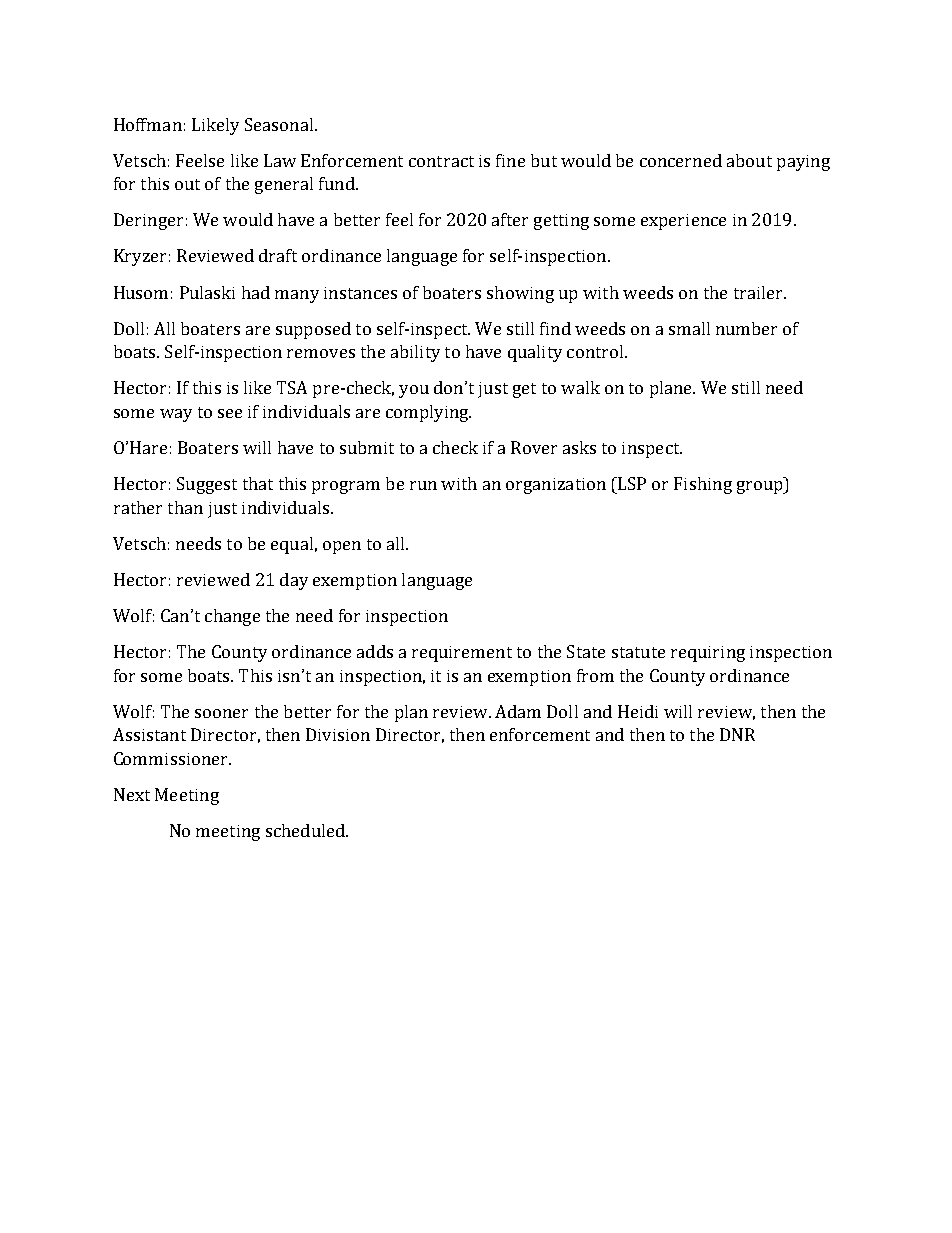 The image size is (952, 1233). Describe the element at coordinates (749, 160) in the screenshot. I see `about` at that location.
